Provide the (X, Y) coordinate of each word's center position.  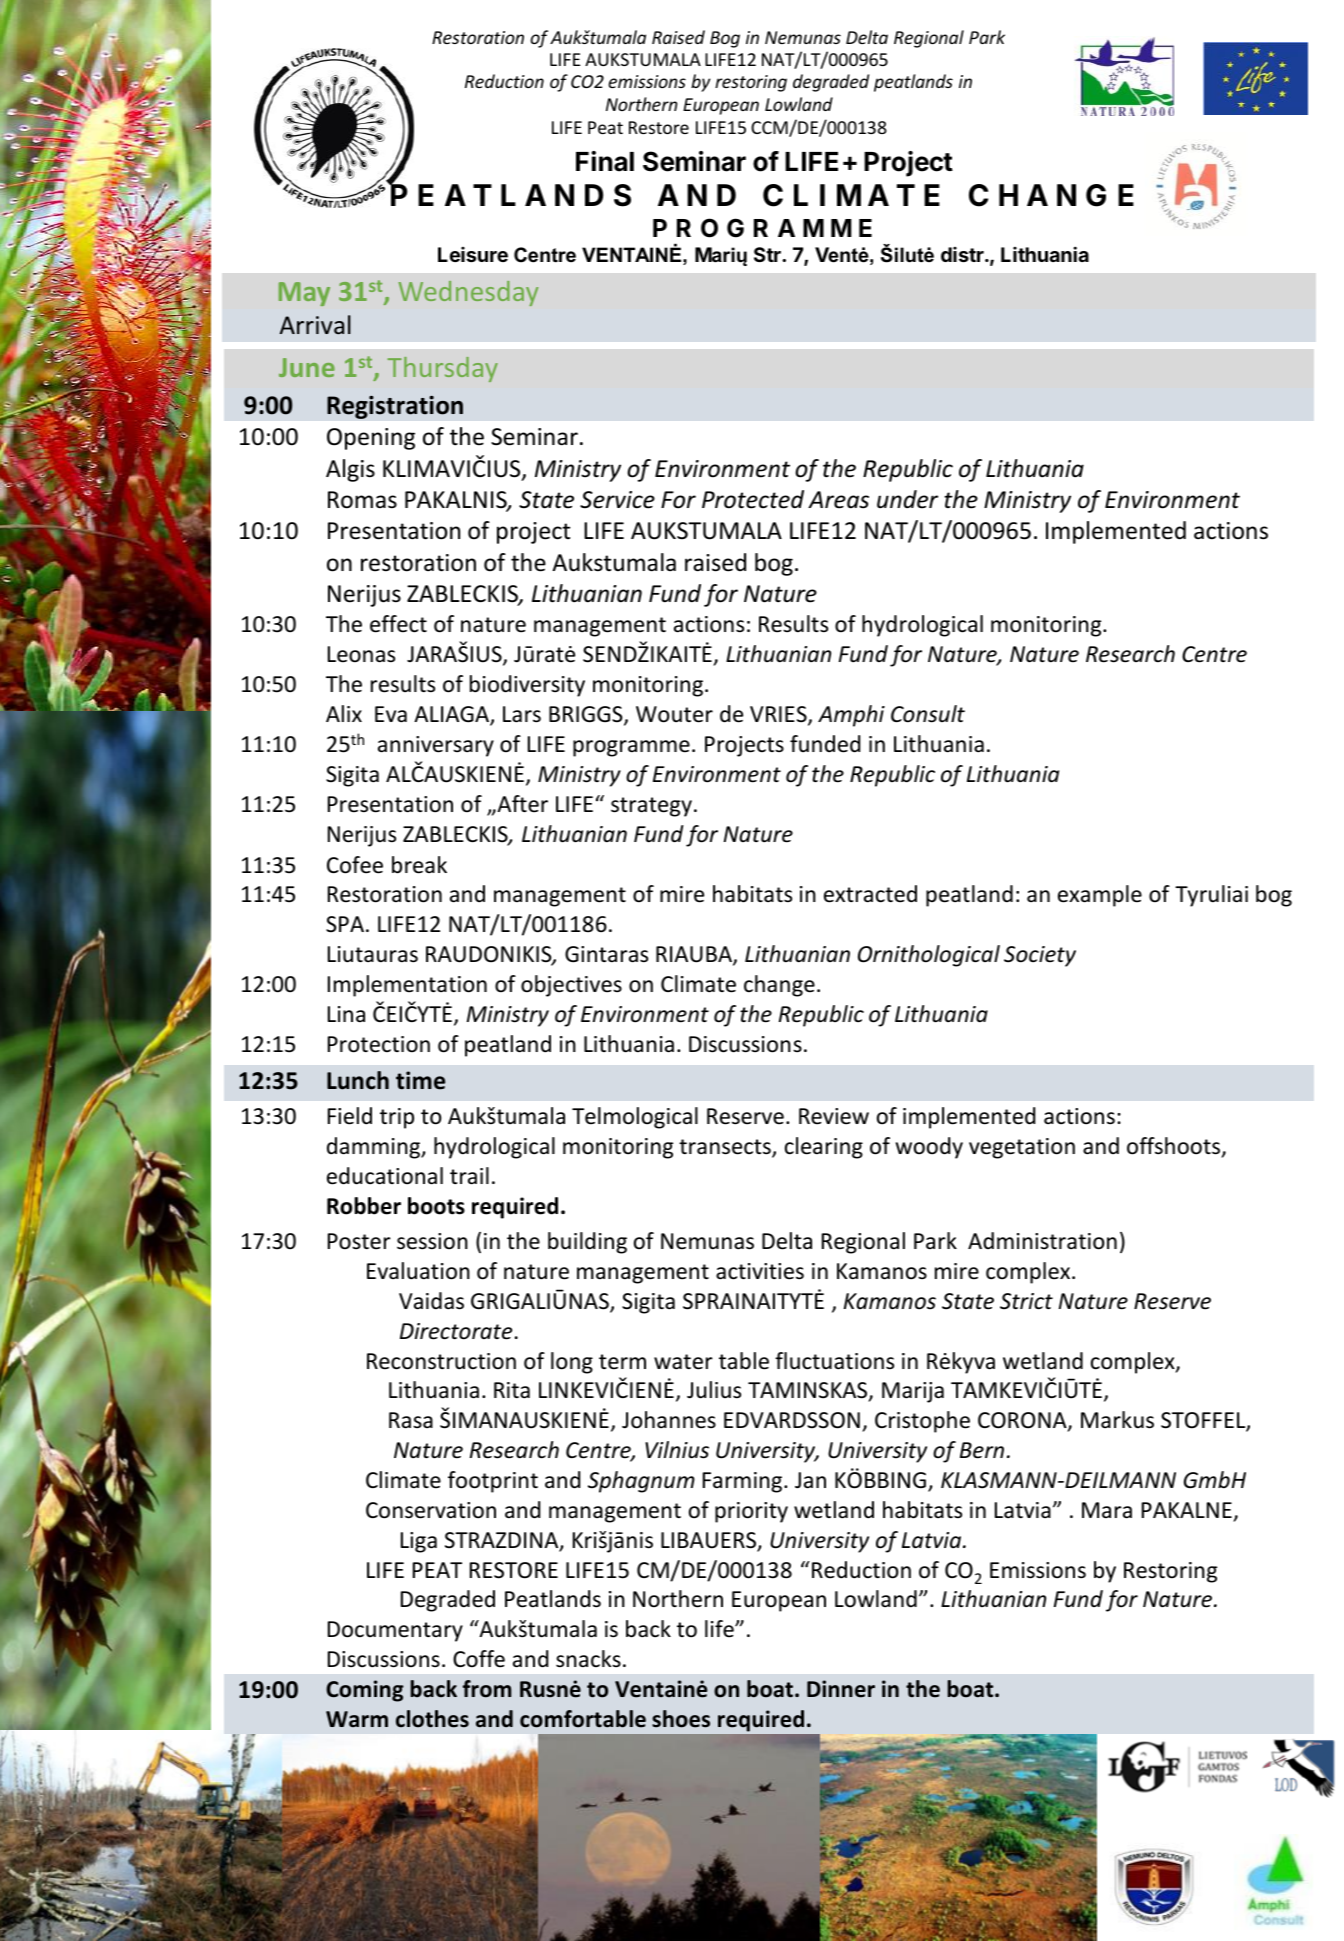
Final (605, 161)
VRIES (779, 715)
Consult (928, 714)
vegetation (1022, 1148)
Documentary (395, 1631)
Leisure (473, 254)
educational (385, 1176)
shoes (681, 1719)
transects (726, 1148)
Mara (1107, 1510)
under (907, 499)
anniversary (436, 746)
